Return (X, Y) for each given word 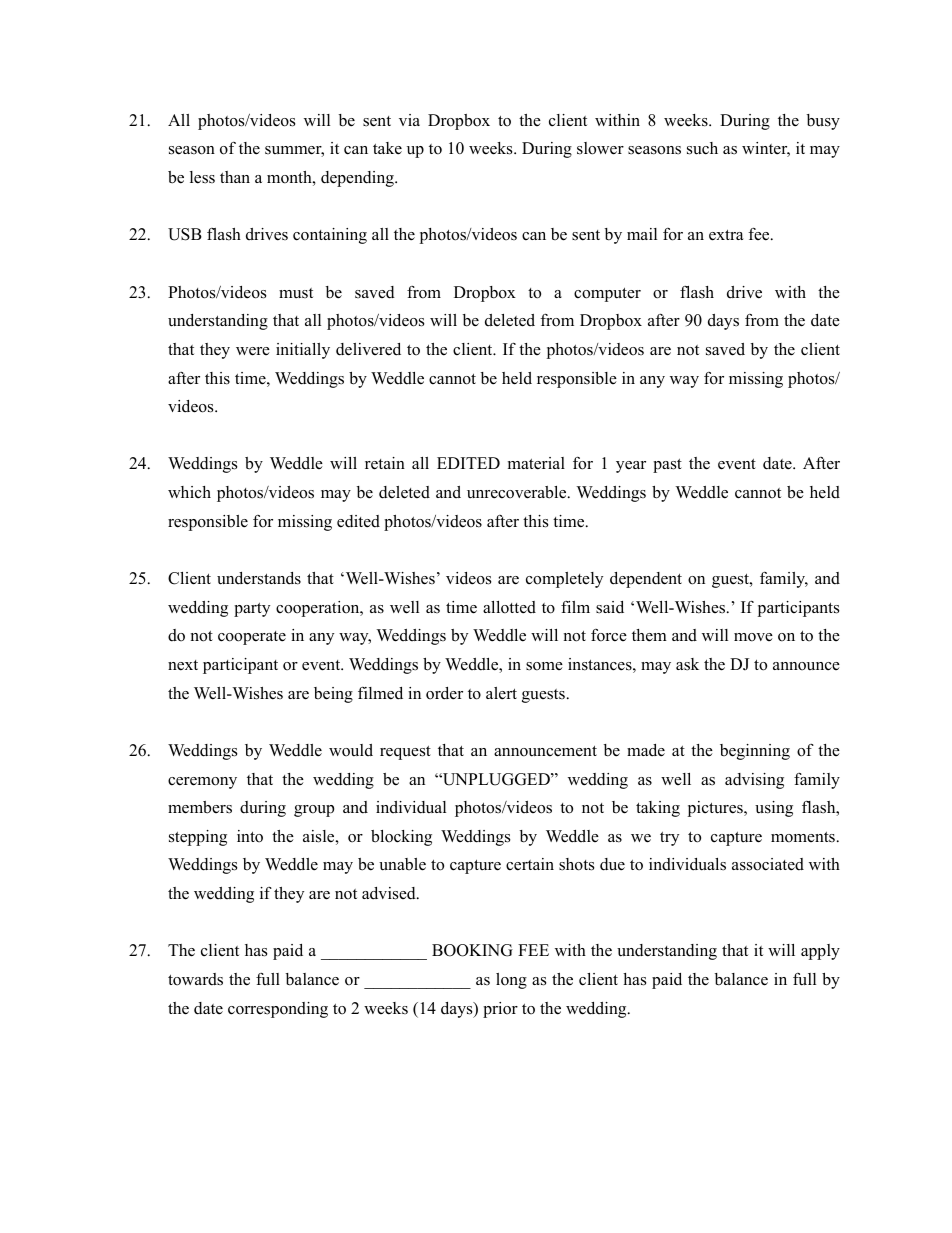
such (702, 148)
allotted (509, 607)
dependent (646, 580)
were (253, 351)
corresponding (278, 1010)
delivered (368, 349)
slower (600, 148)
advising (754, 781)
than (235, 177)
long (511, 981)
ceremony (202, 783)
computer (607, 295)
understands (259, 578)
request (405, 753)
